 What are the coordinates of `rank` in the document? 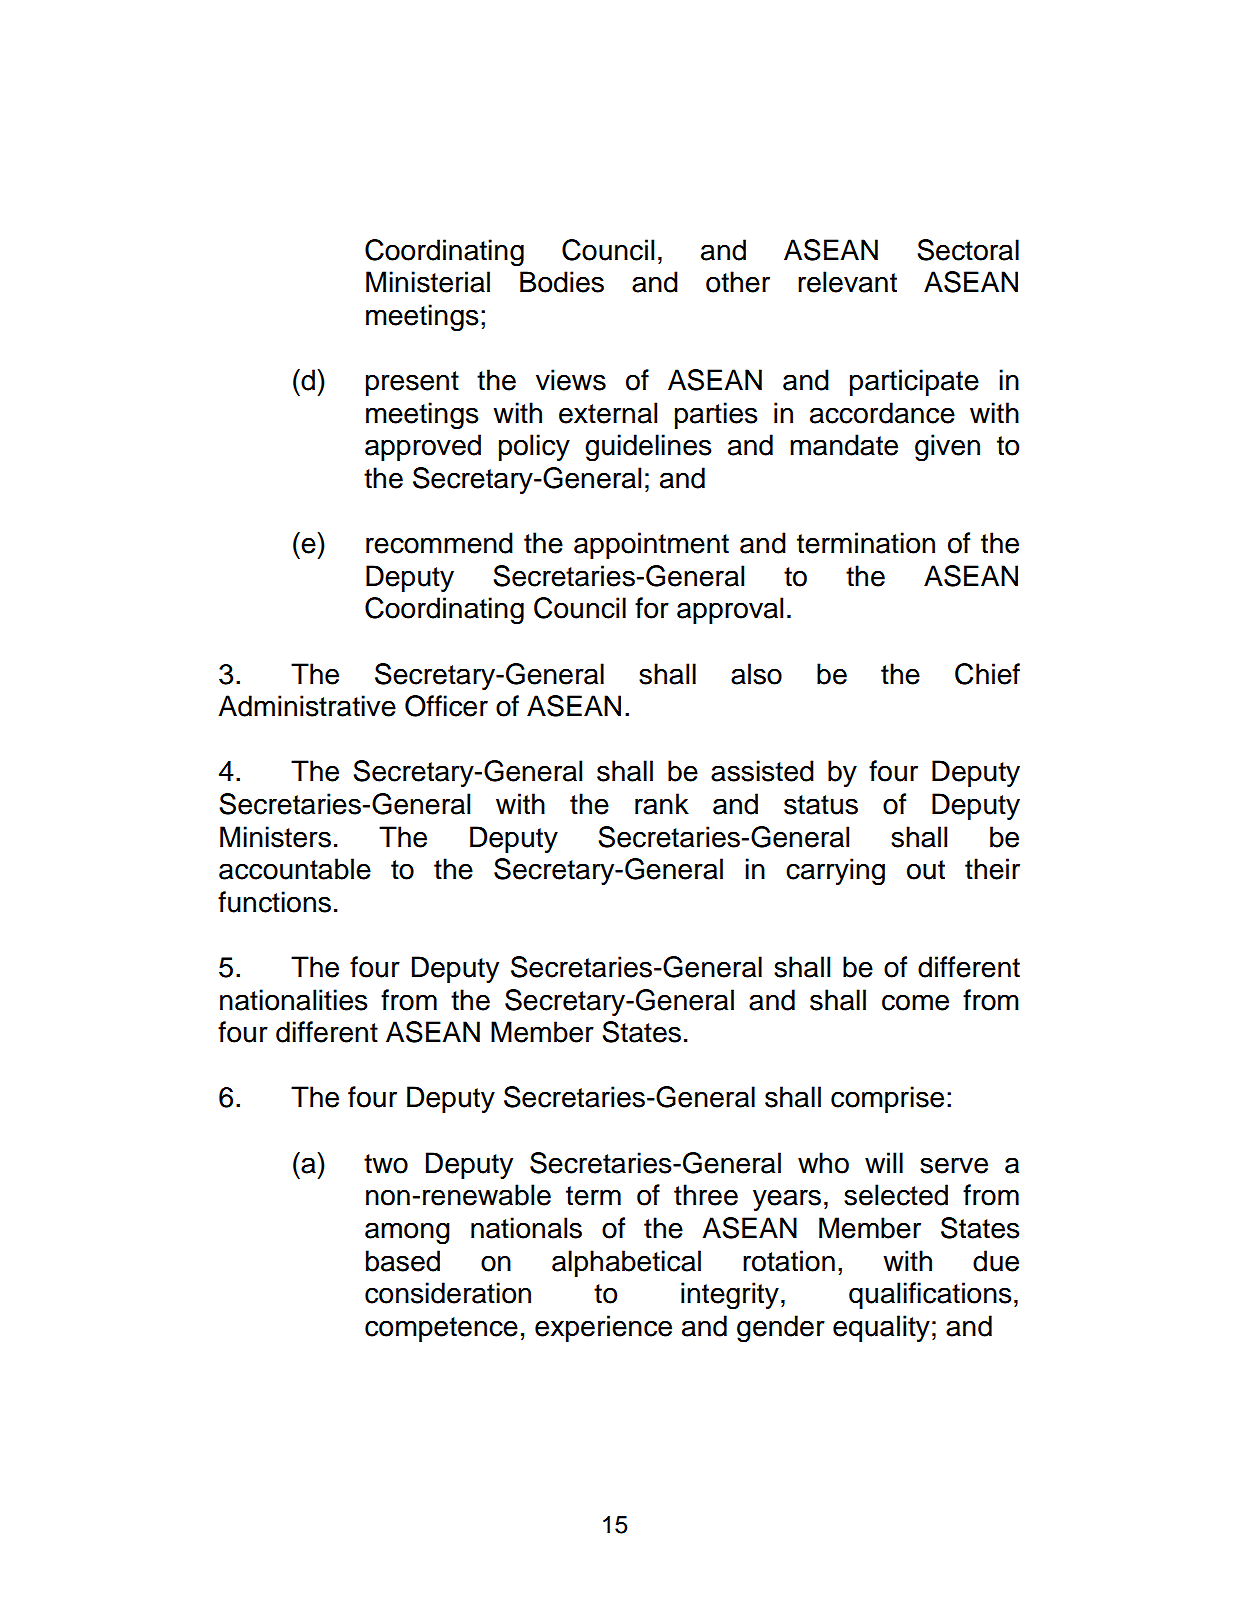 It's located at (662, 804).
